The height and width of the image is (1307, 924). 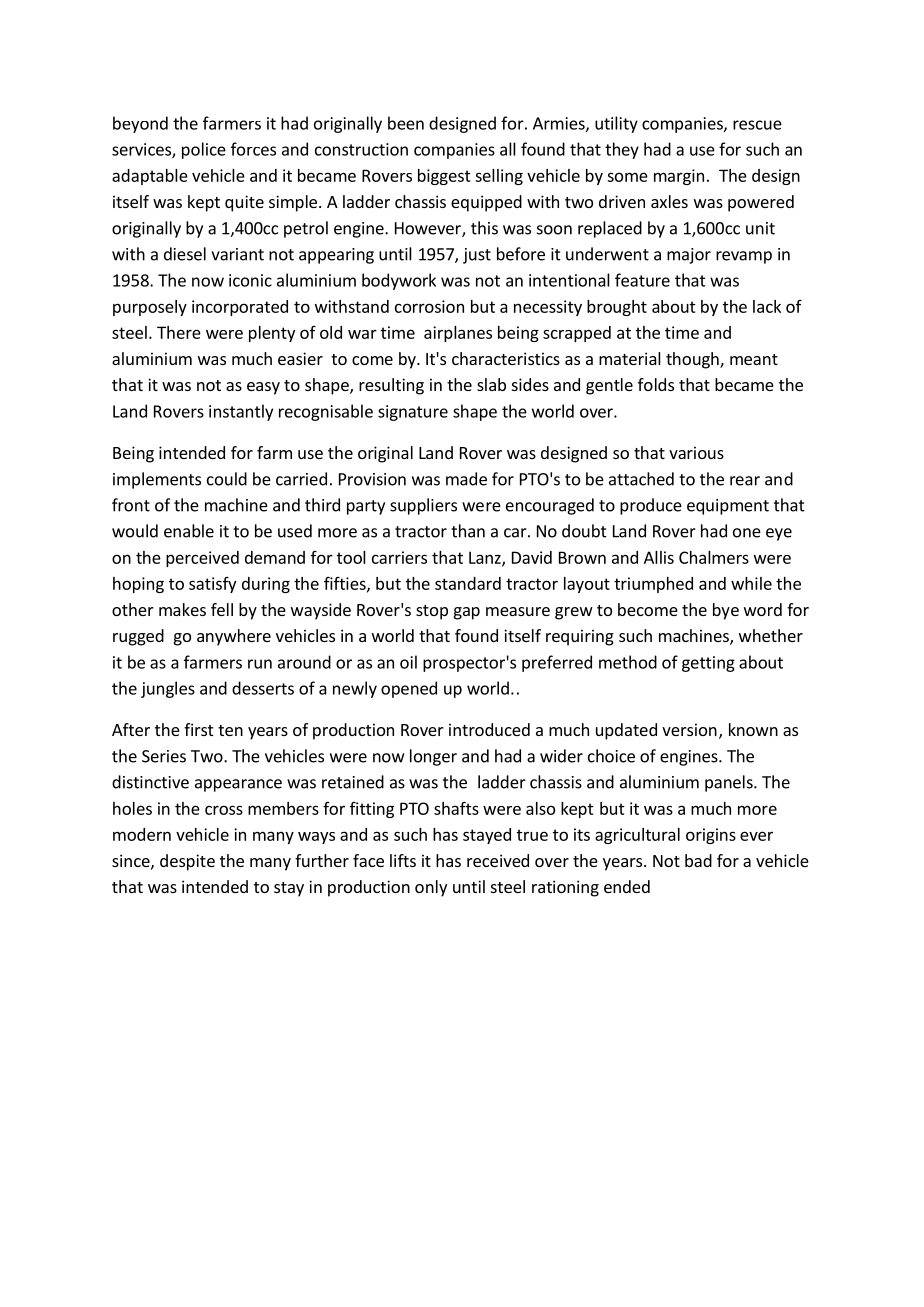 What do you see at coordinates (204, 150) in the image?
I see `police` at bounding box center [204, 150].
